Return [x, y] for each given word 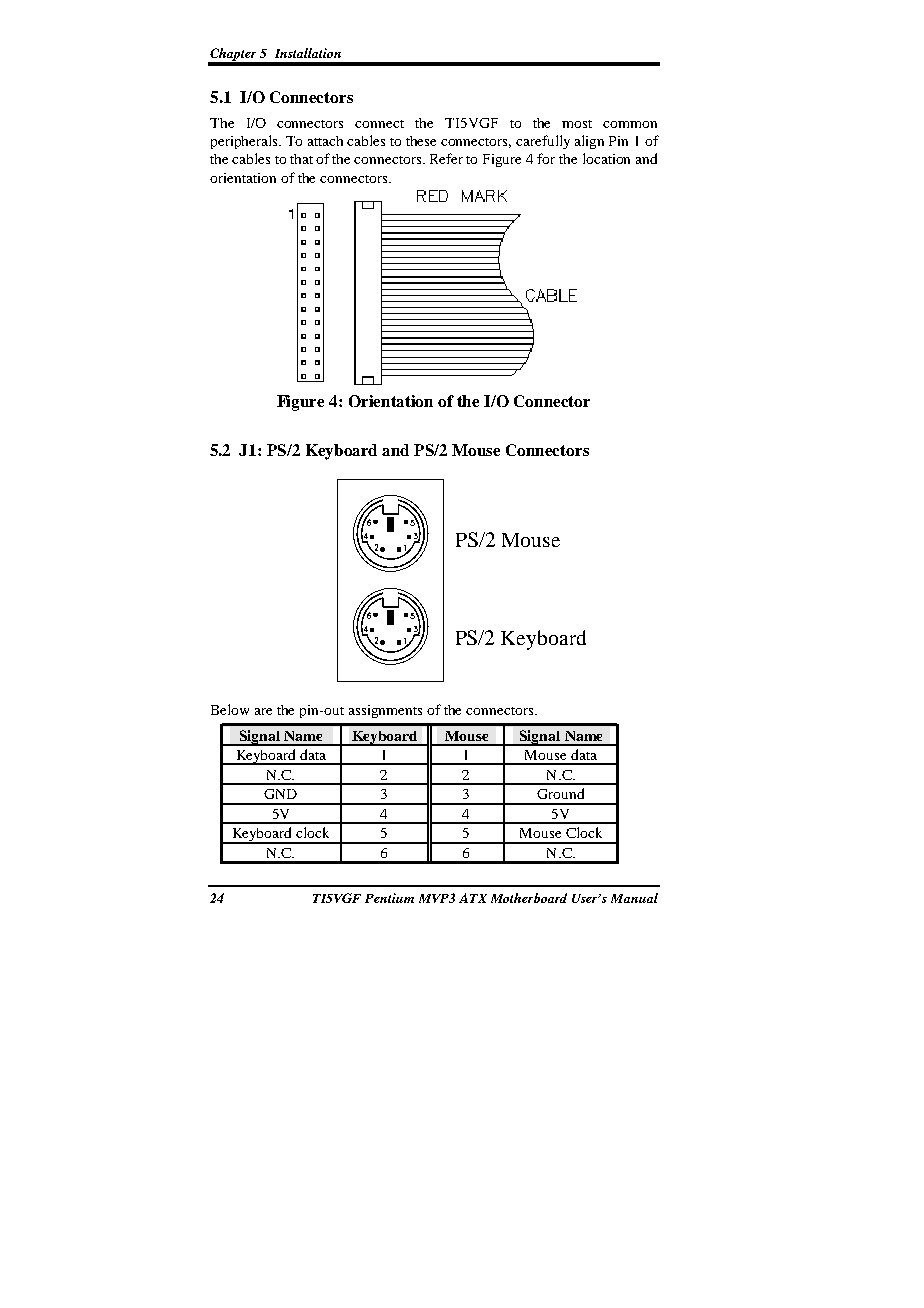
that [301, 159]
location [606, 158]
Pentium [389, 898]
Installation [308, 53]
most [577, 124]
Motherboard [529, 898]
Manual [634, 898]
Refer [446, 158]
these [421, 141]
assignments [385, 711]
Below [230, 709]
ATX [473, 898]
